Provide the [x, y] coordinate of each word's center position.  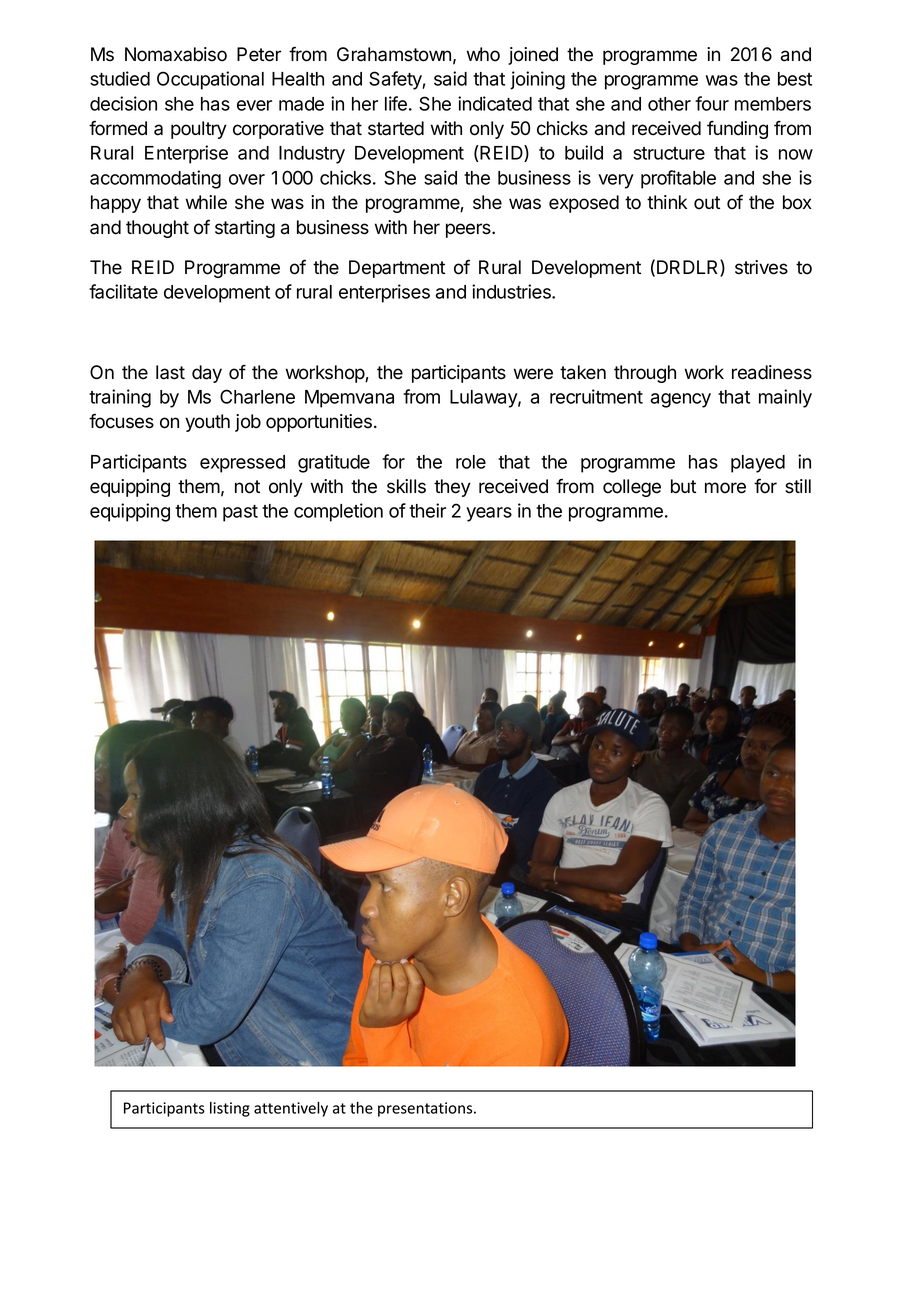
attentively [291, 1109]
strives [761, 267]
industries [512, 291]
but [683, 486]
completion [338, 512]
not [247, 487]
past [240, 513]
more [725, 488]
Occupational [210, 80]
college [632, 488]
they [452, 488]
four [712, 103]
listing [230, 1109]
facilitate [123, 291]
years [489, 514]
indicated [495, 103]
